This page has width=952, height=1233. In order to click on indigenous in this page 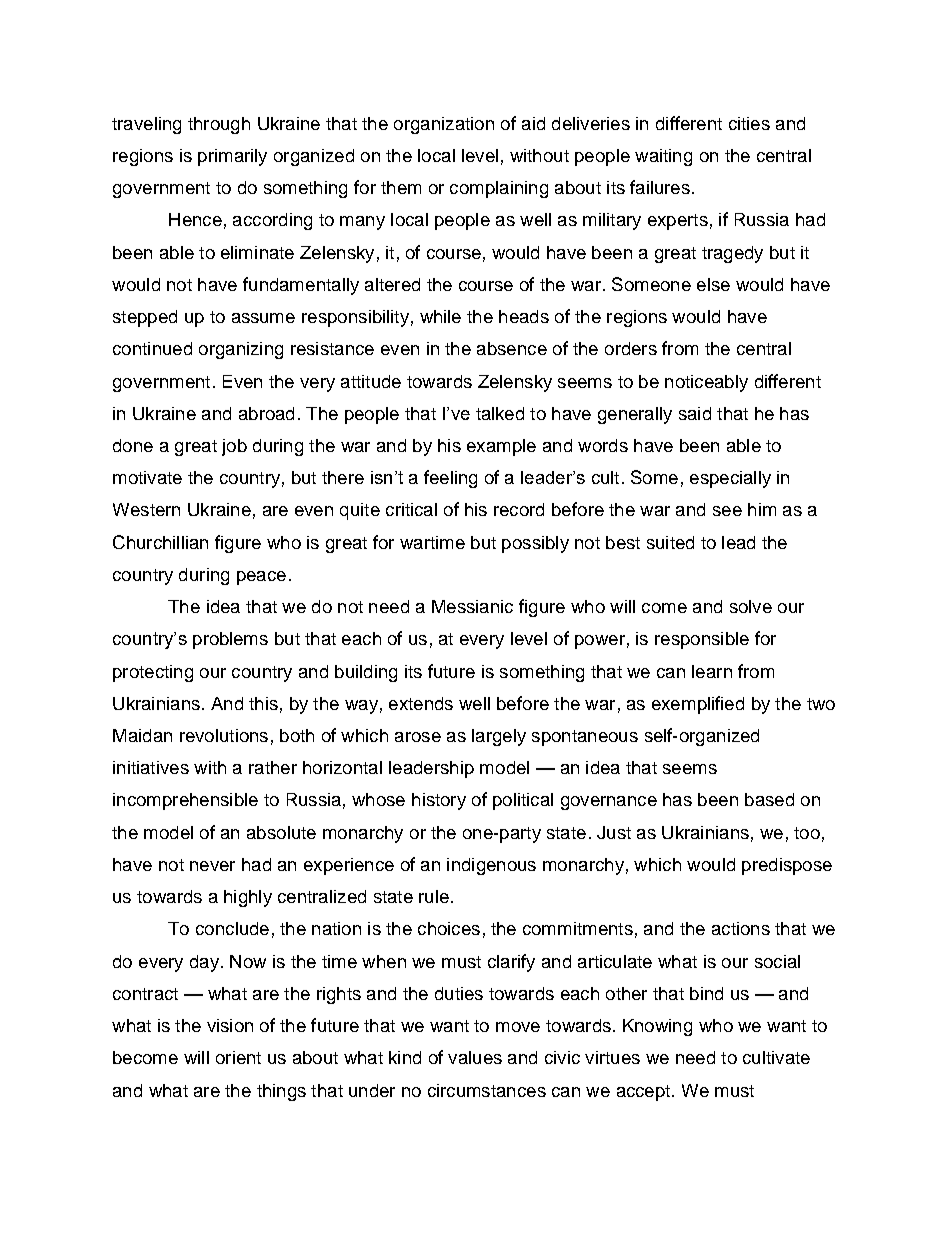, I will do `click(491, 866)`.
